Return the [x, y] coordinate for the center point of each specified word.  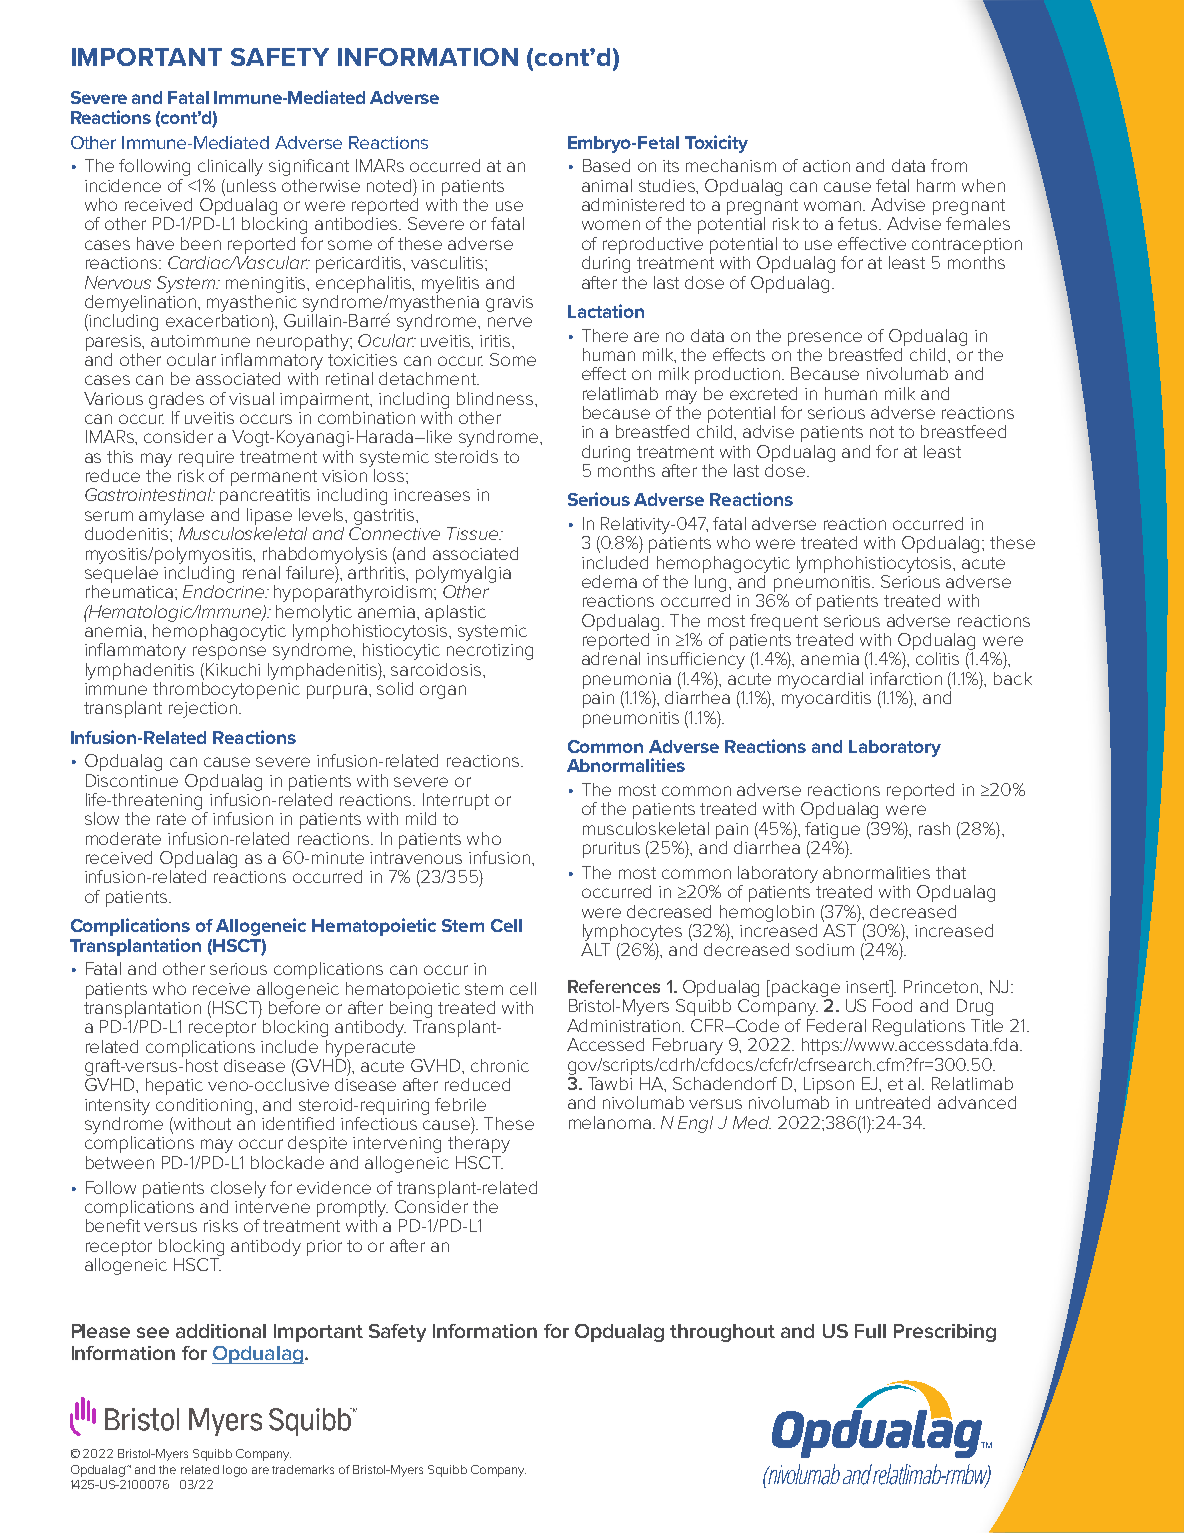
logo [235, 1471]
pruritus [611, 850]
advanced [977, 1102]
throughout [722, 1333]
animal [607, 185]
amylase [171, 516]
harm [936, 185]
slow [102, 818]
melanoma [610, 1122]
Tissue [474, 533]
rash [934, 828]
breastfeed [963, 431]
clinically [230, 167]
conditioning [206, 1106]
